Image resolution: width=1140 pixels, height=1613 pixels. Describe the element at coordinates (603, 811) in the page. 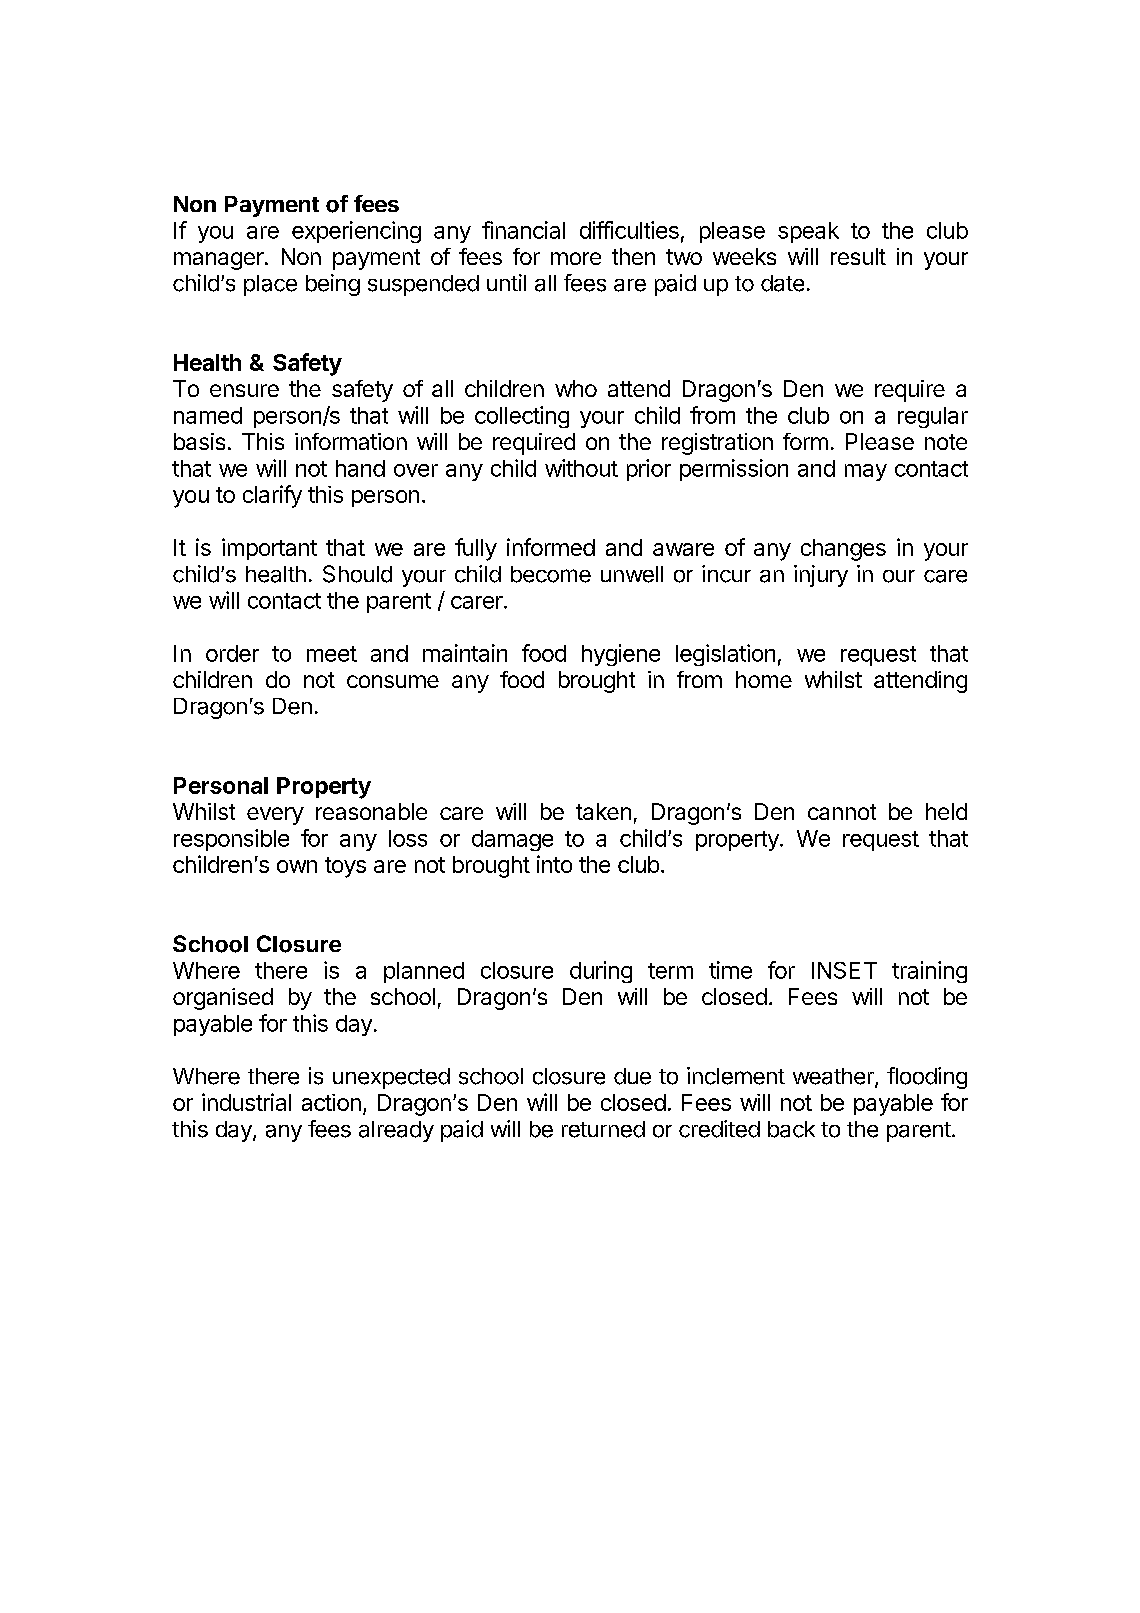

I see `taken` at that location.
